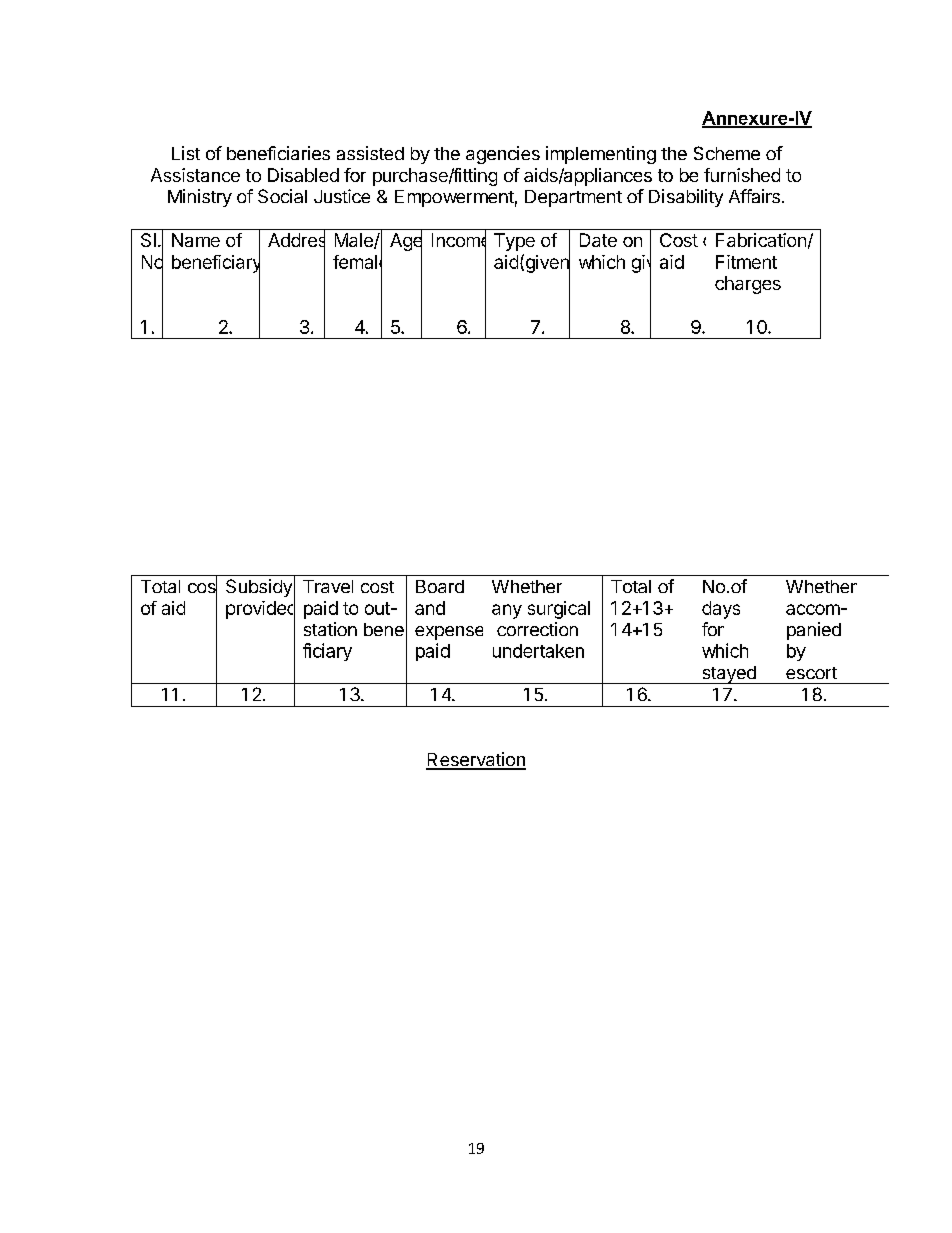  I want to click on days, so click(721, 610).
